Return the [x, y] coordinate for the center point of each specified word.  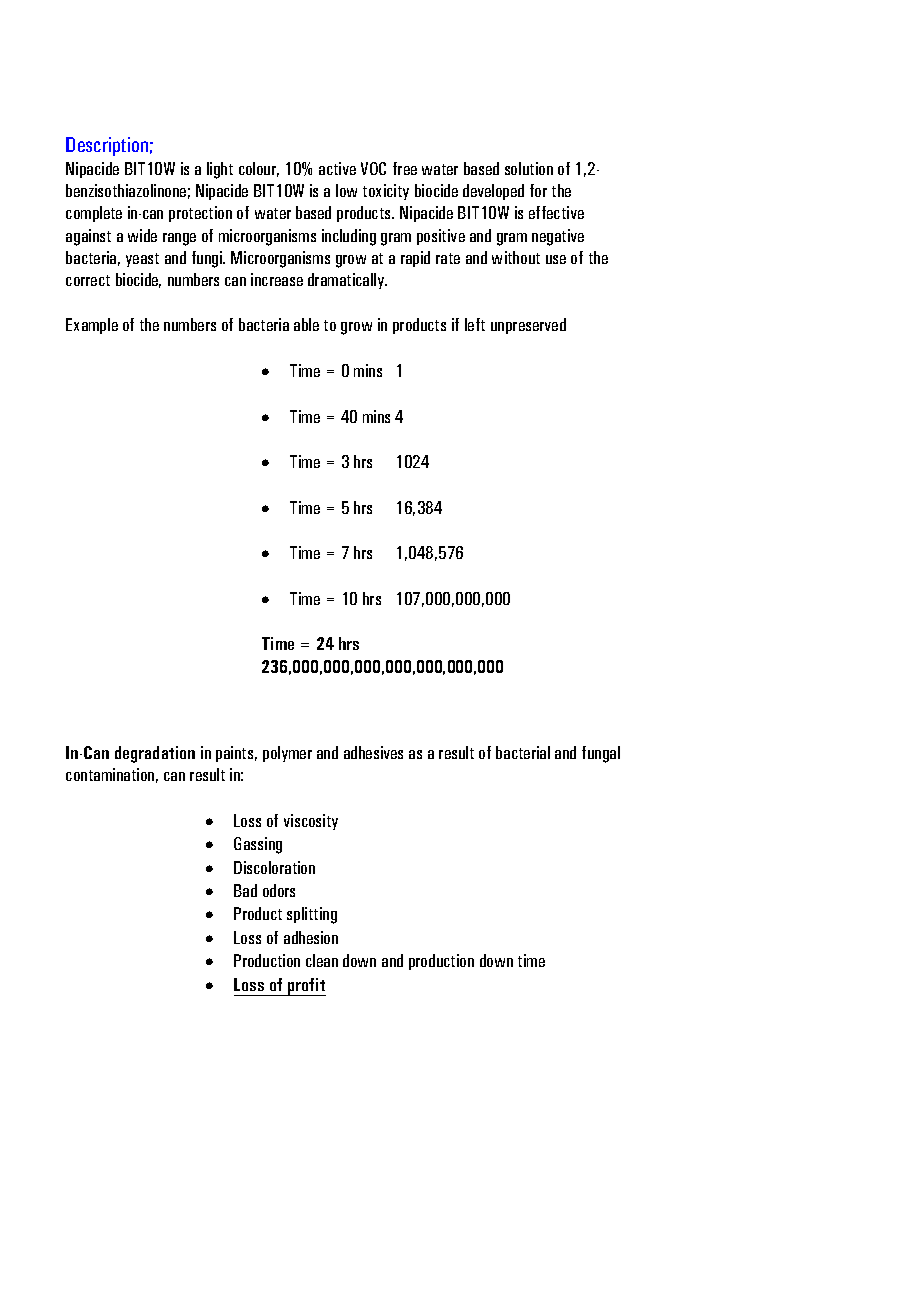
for [538, 190]
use [556, 259]
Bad [245, 890]
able [306, 324]
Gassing [258, 845]
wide [142, 235]
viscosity [311, 822]
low [346, 190]
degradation [155, 754]
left [475, 324]
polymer [287, 754]
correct [88, 280]
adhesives [373, 752]
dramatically [347, 281]
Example [92, 326]
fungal [601, 754]
